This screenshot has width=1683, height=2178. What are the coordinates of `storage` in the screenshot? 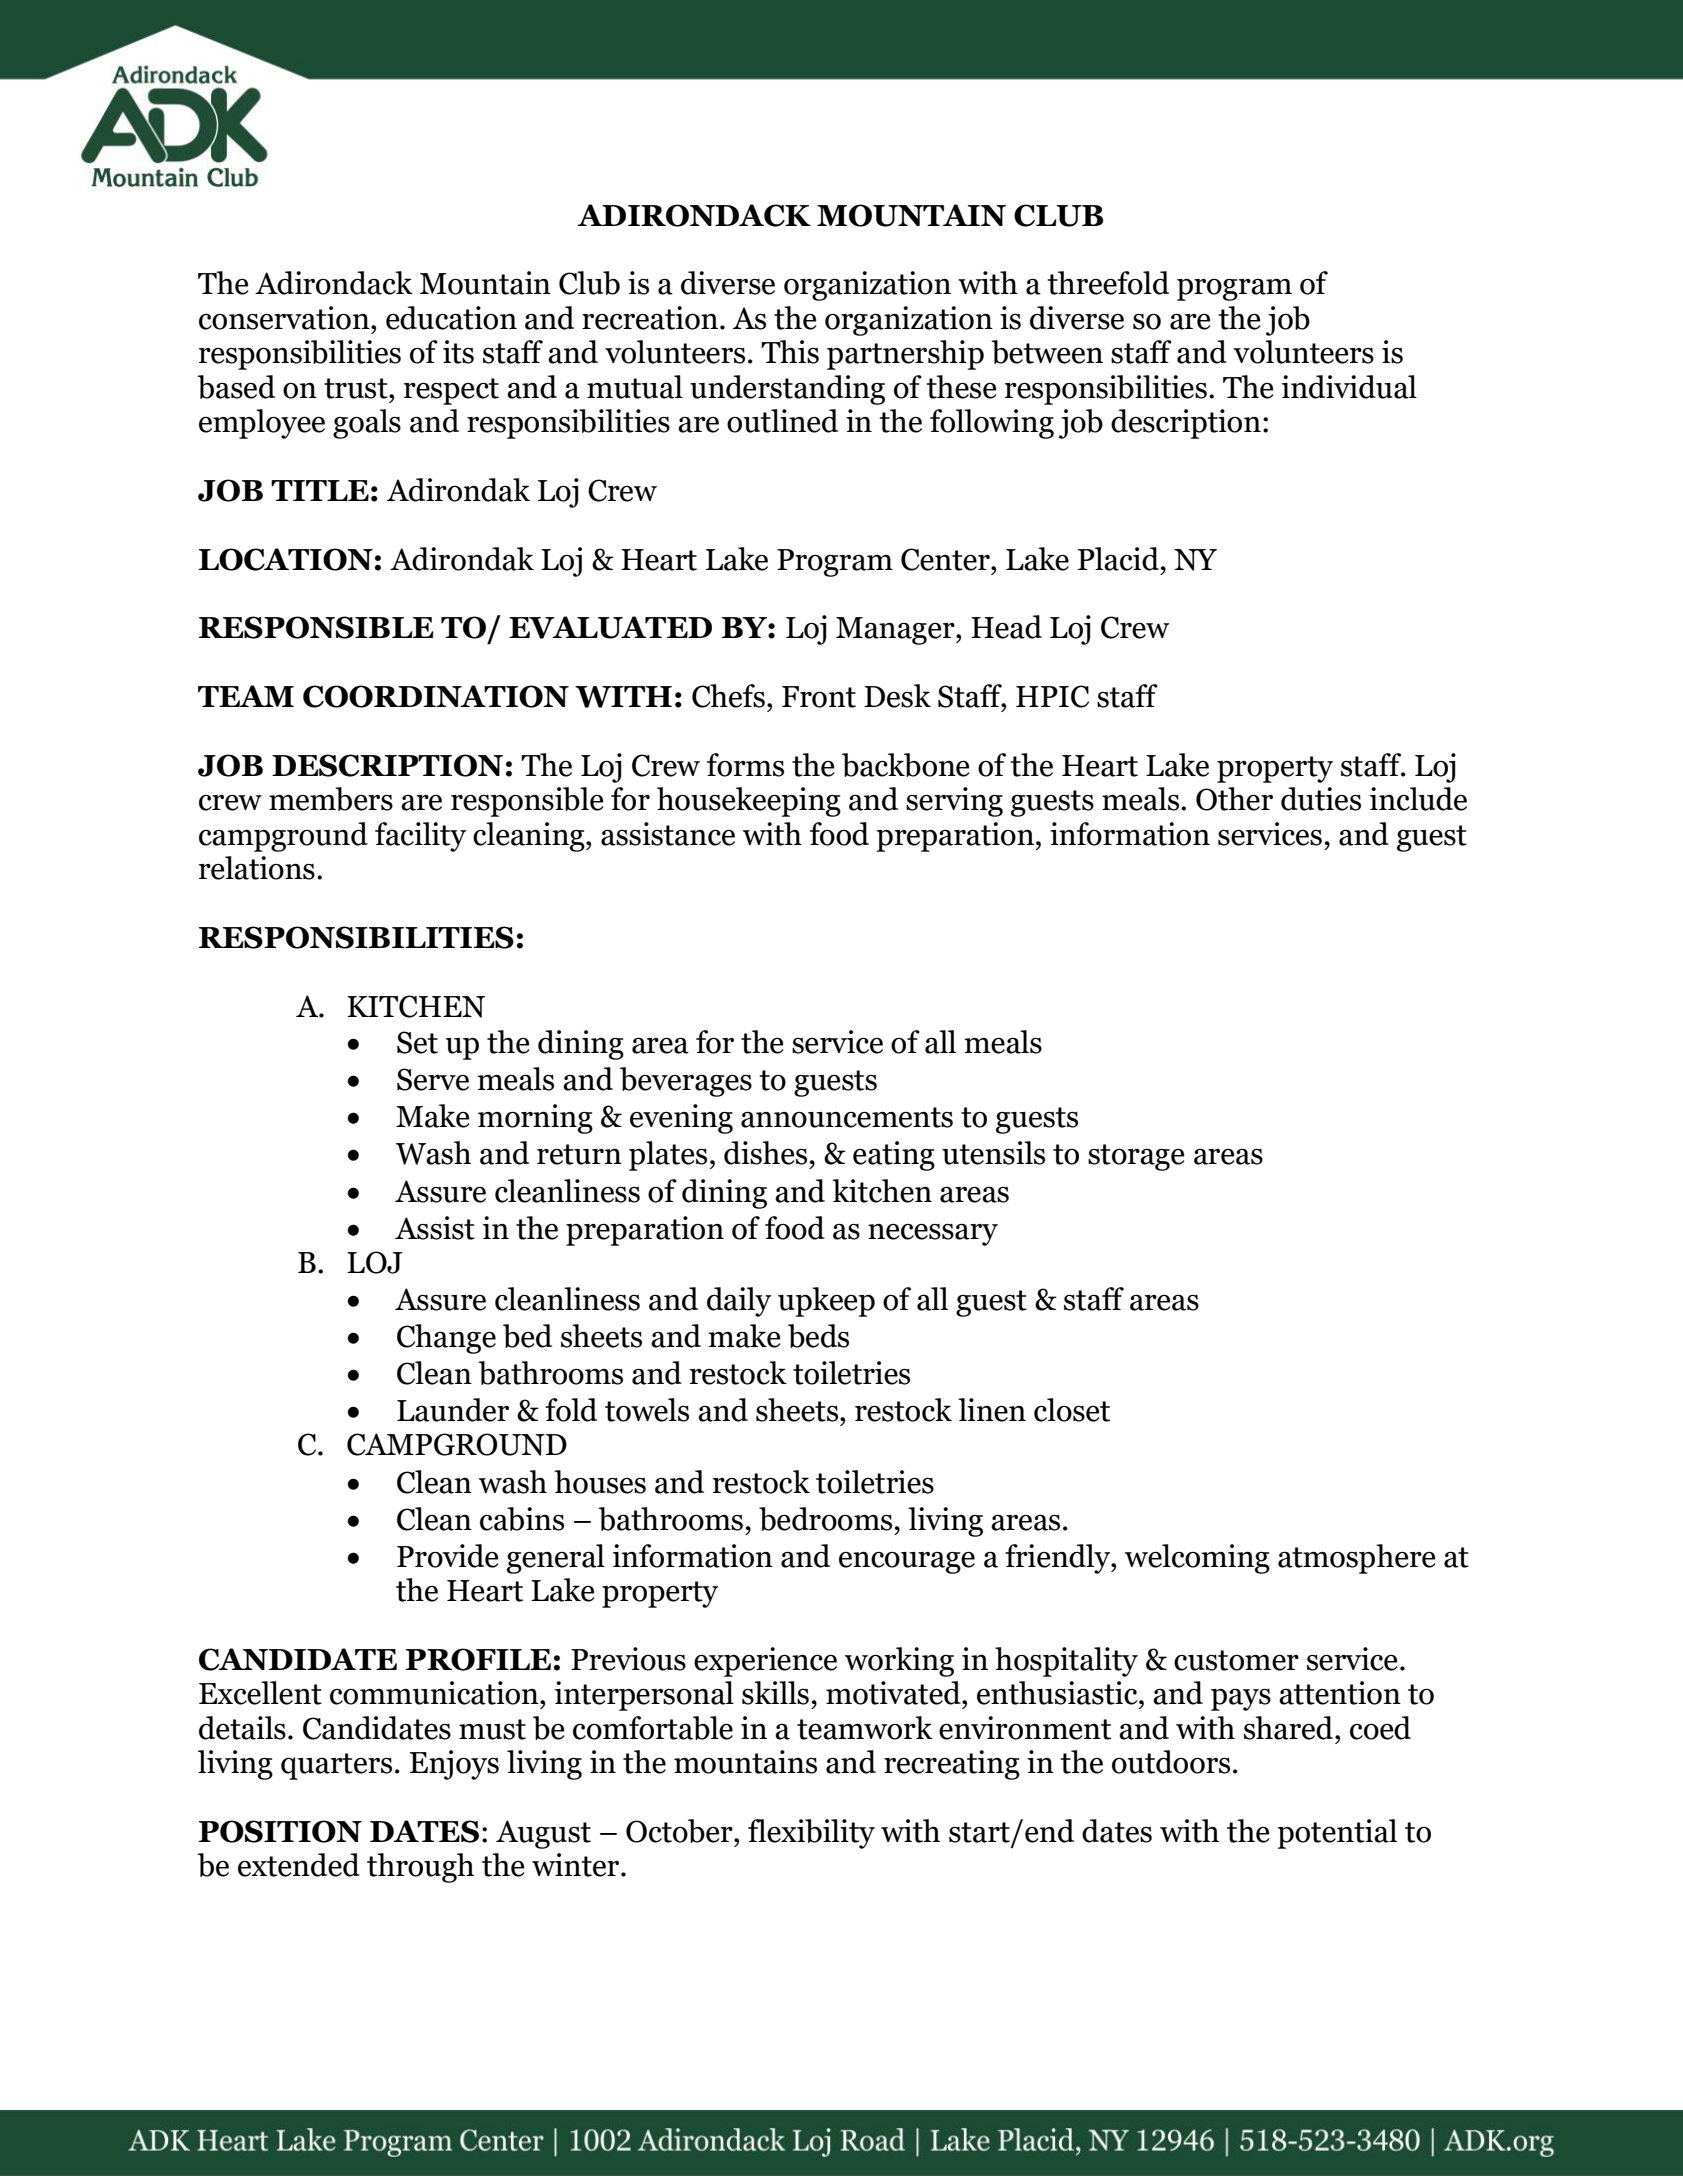 It's located at (1136, 1157).
